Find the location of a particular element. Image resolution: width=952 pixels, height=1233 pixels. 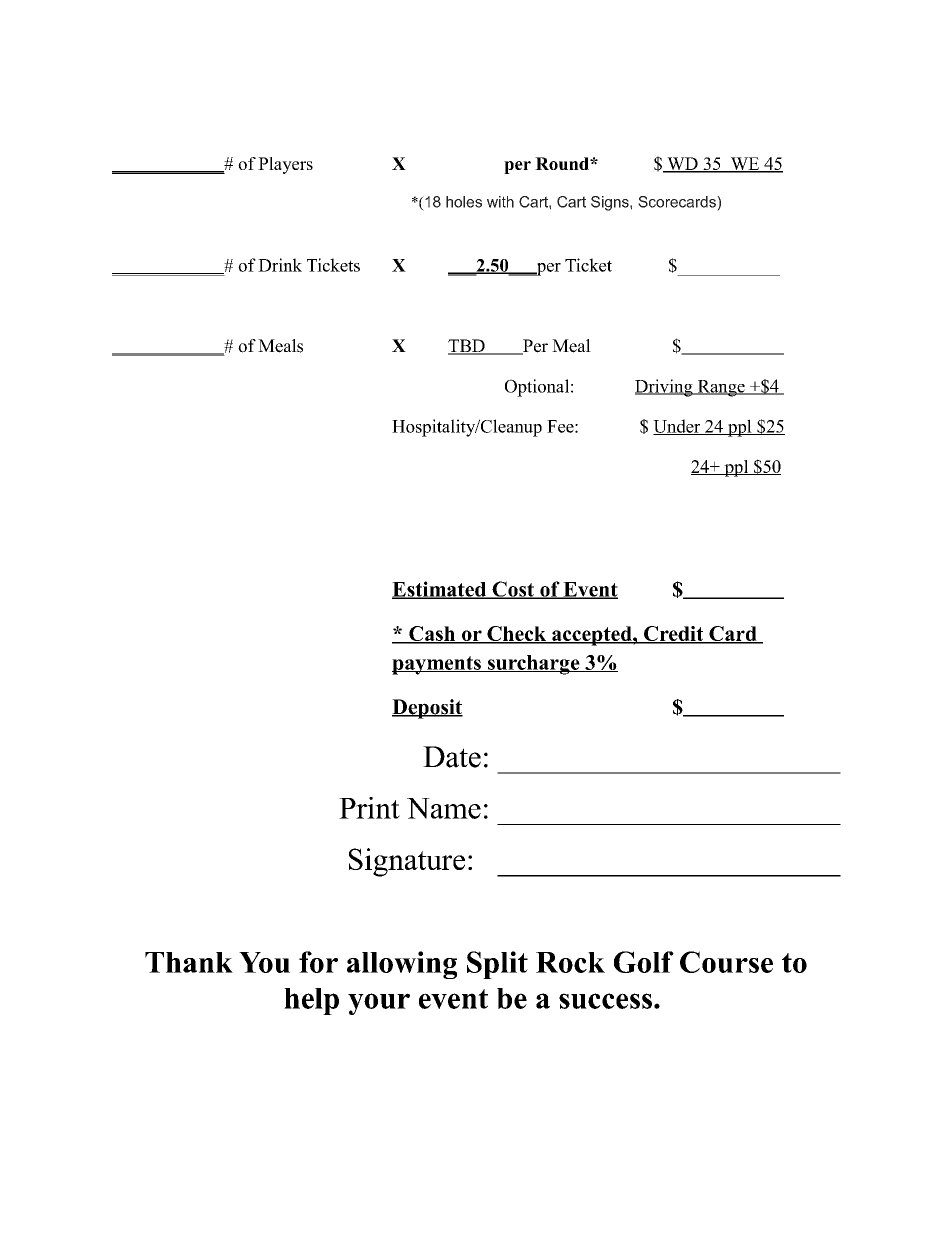

Cost is located at coordinates (513, 590).
